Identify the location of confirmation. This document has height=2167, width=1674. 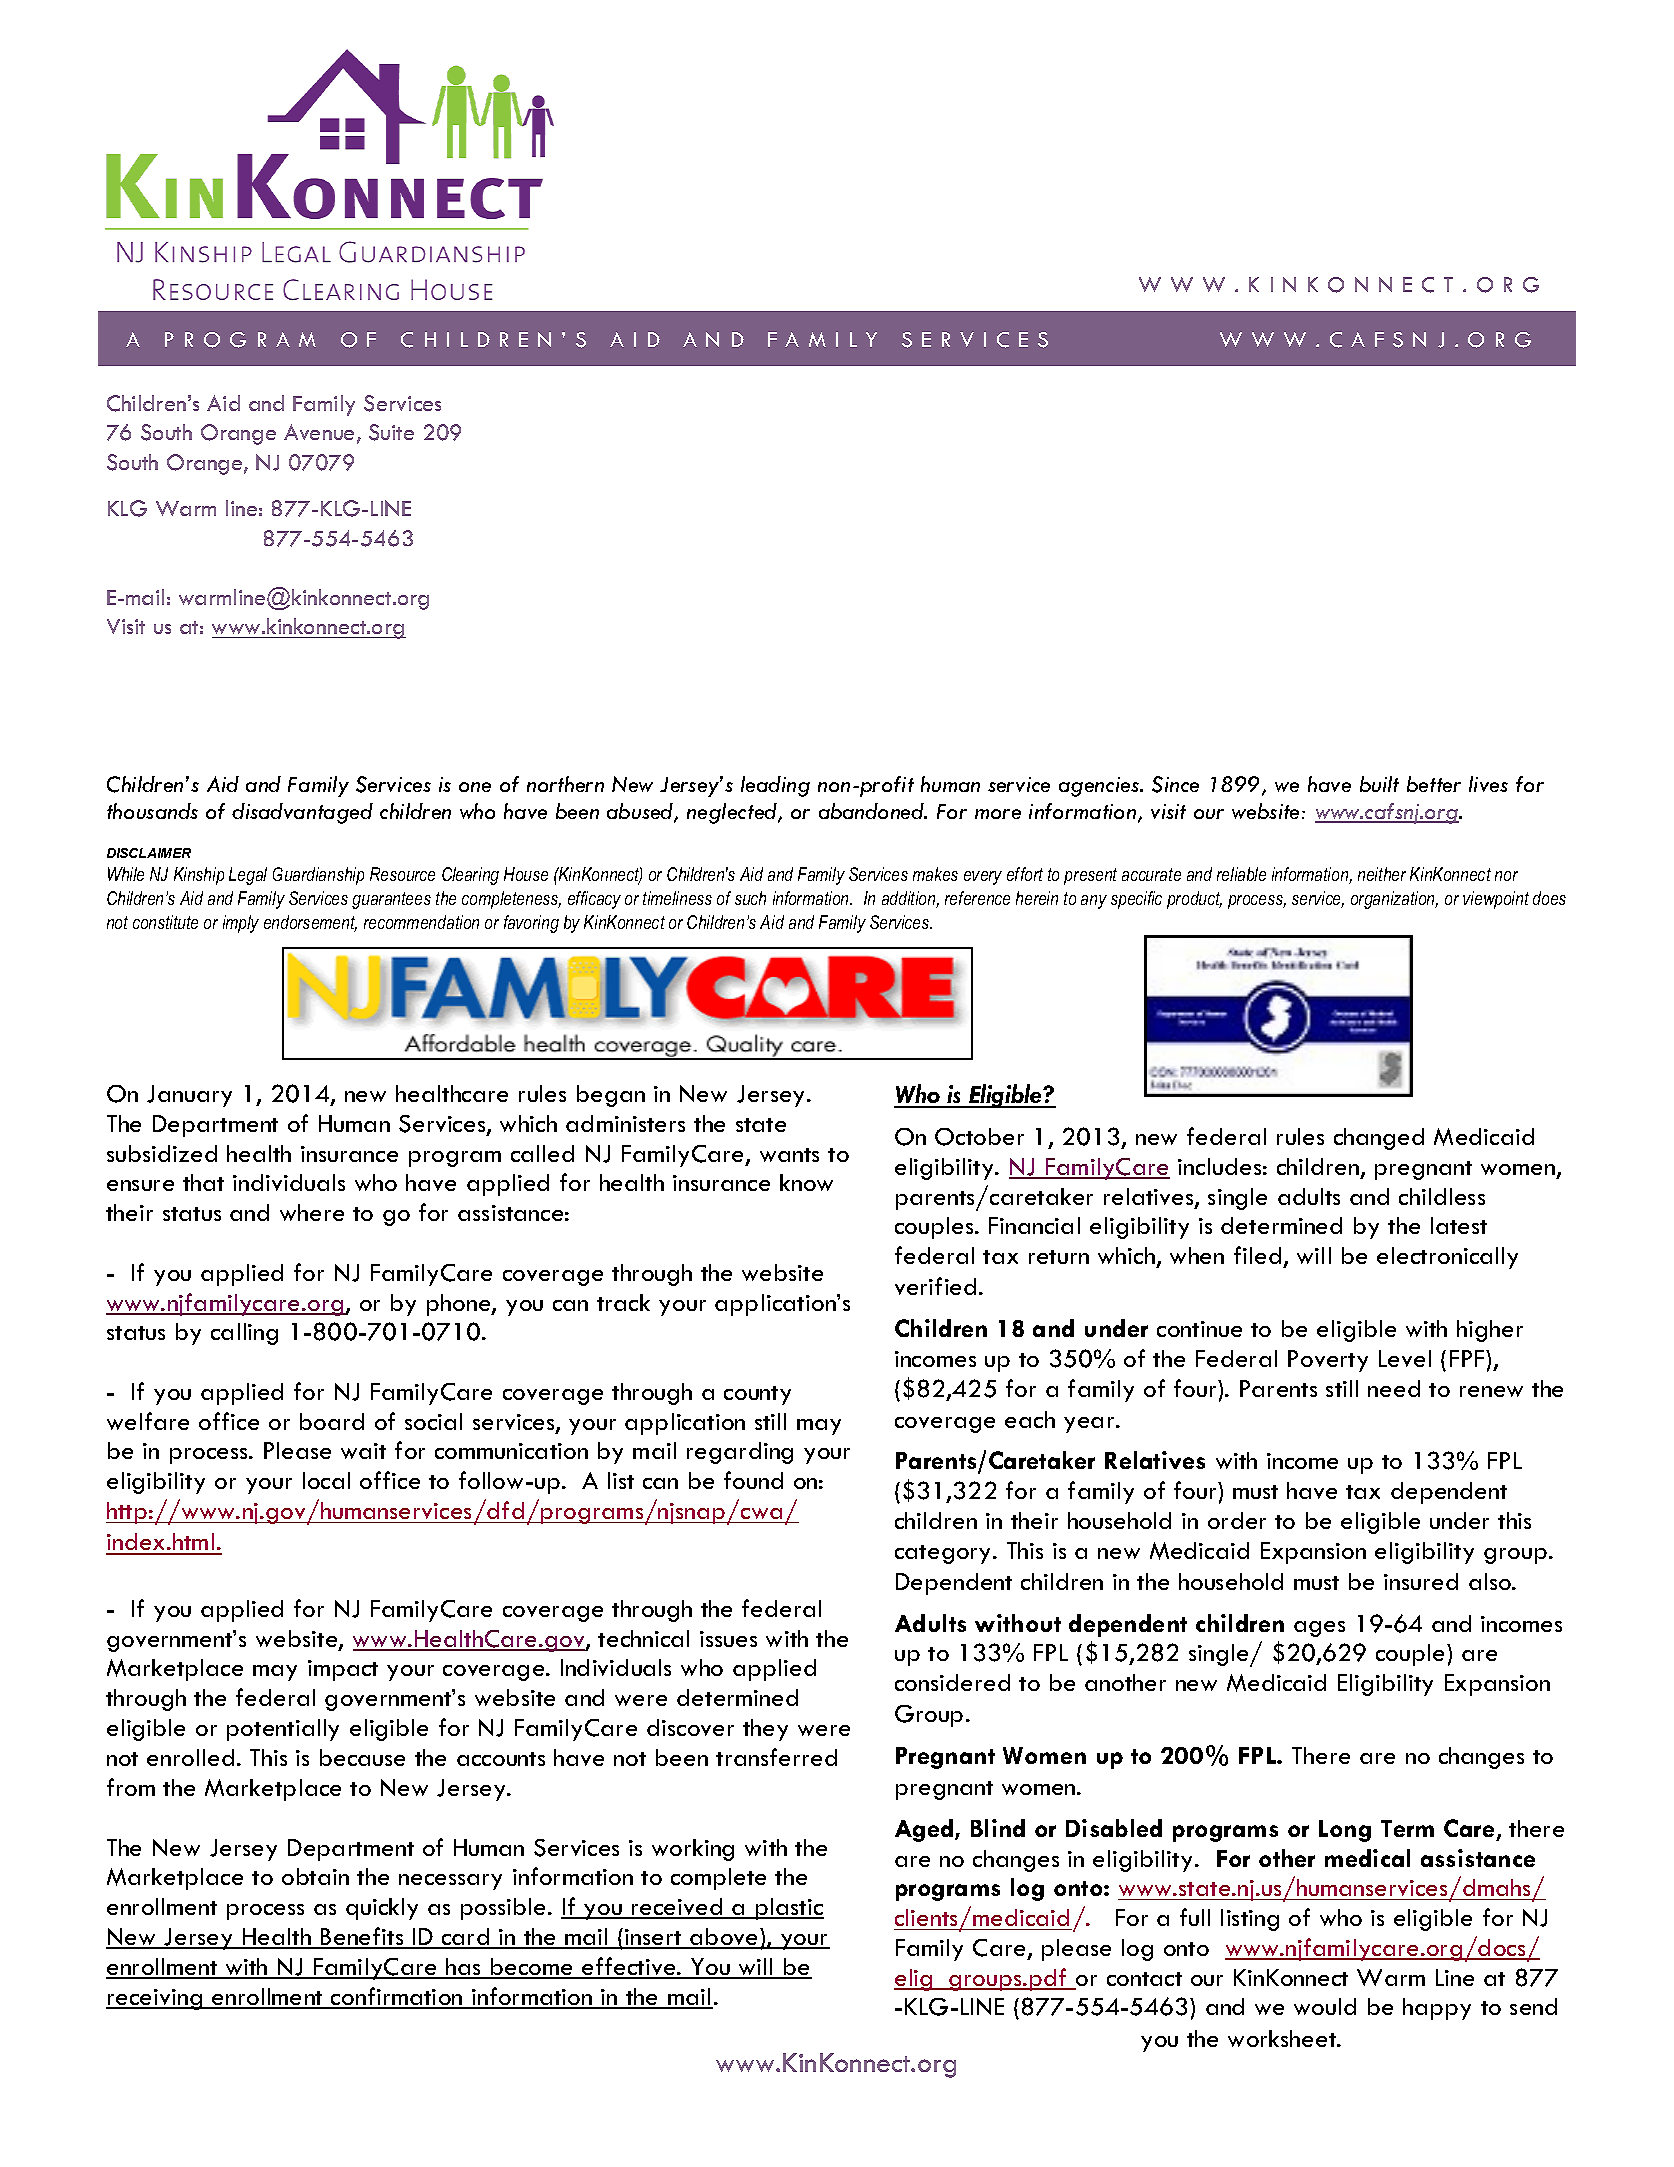
(397, 1997).
